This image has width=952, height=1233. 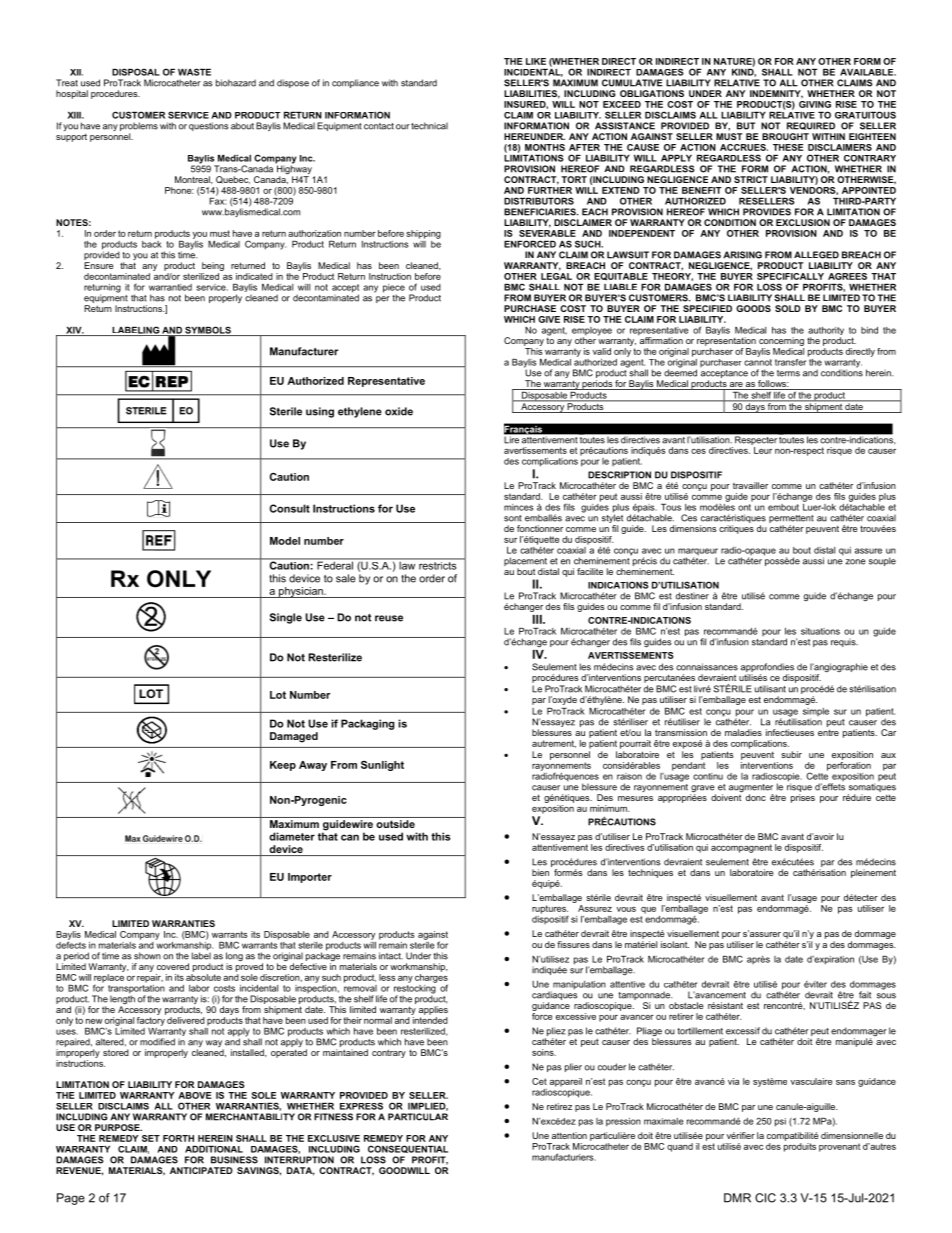 I want to click on donc, so click(x=756, y=797).
